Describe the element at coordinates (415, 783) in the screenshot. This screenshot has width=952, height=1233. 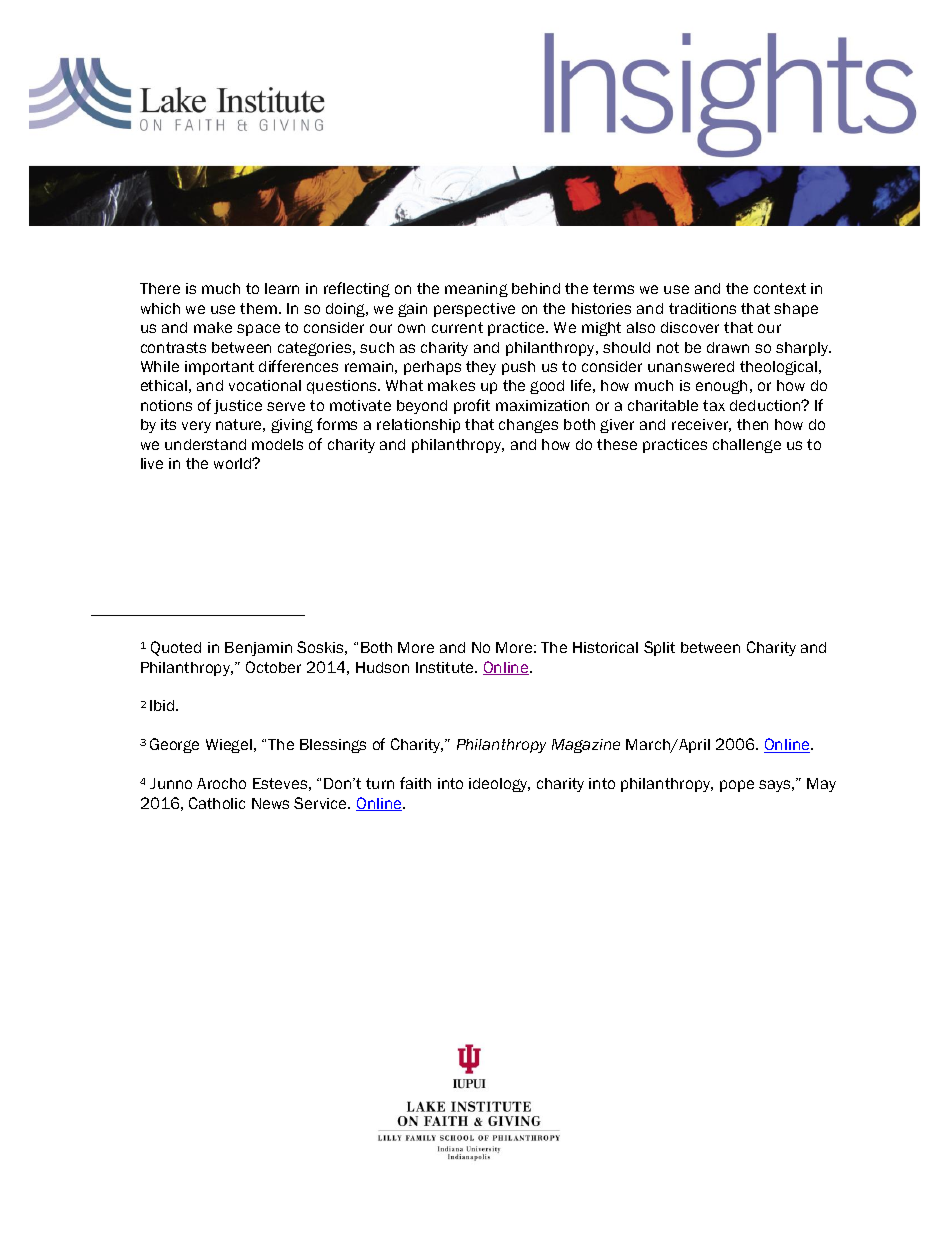
I see `faith` at that location.
